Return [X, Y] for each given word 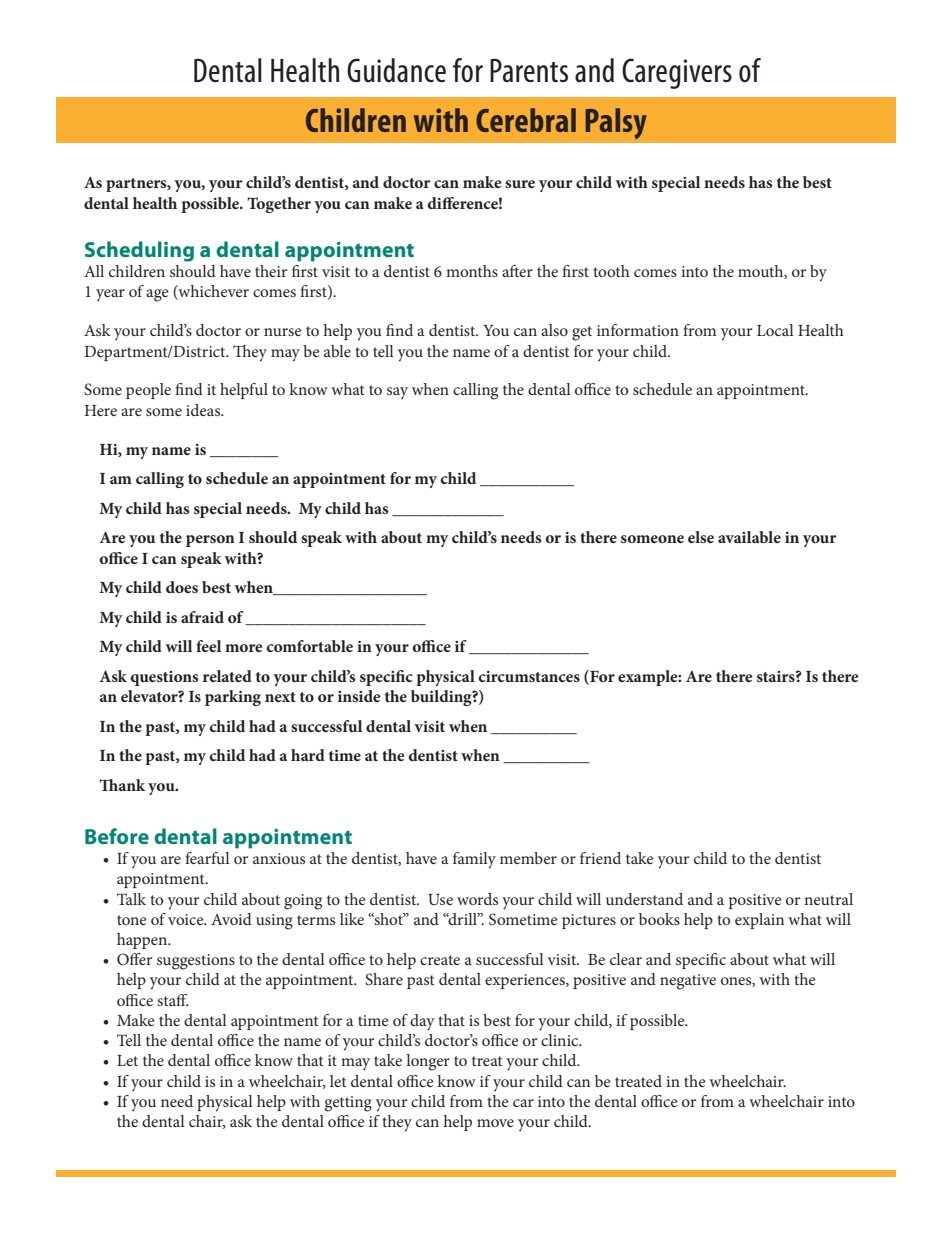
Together [279, 205]
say [397, 393]
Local [775, 330]
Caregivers [677, 73]
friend [600, 858]
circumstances [529, 676]
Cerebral [526, 120]
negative [688, 982]
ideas [204, 410]
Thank [122, 785]
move [495, 1123]
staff [173, 1000]
